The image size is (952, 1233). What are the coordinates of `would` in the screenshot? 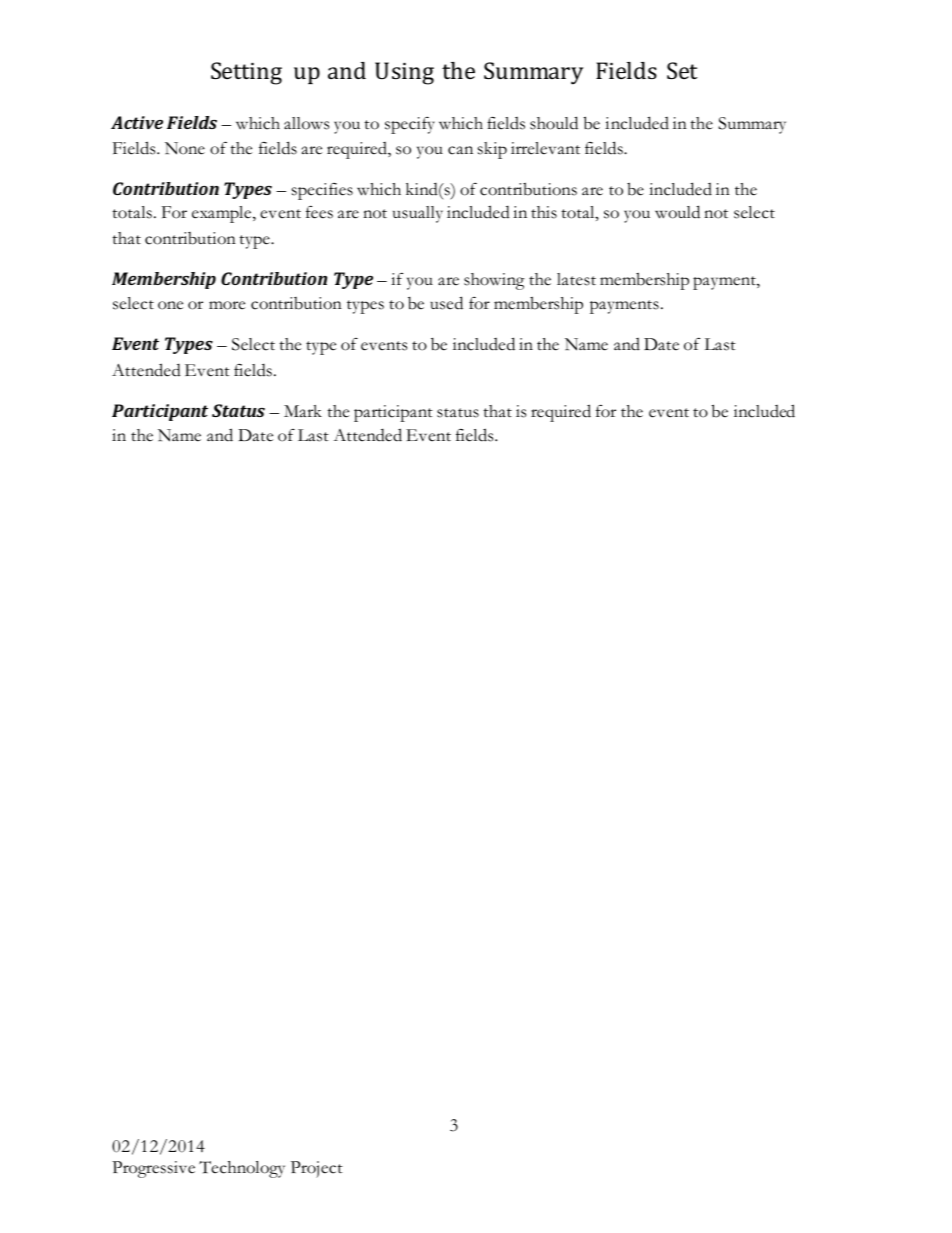 It's located at (677, 212).
